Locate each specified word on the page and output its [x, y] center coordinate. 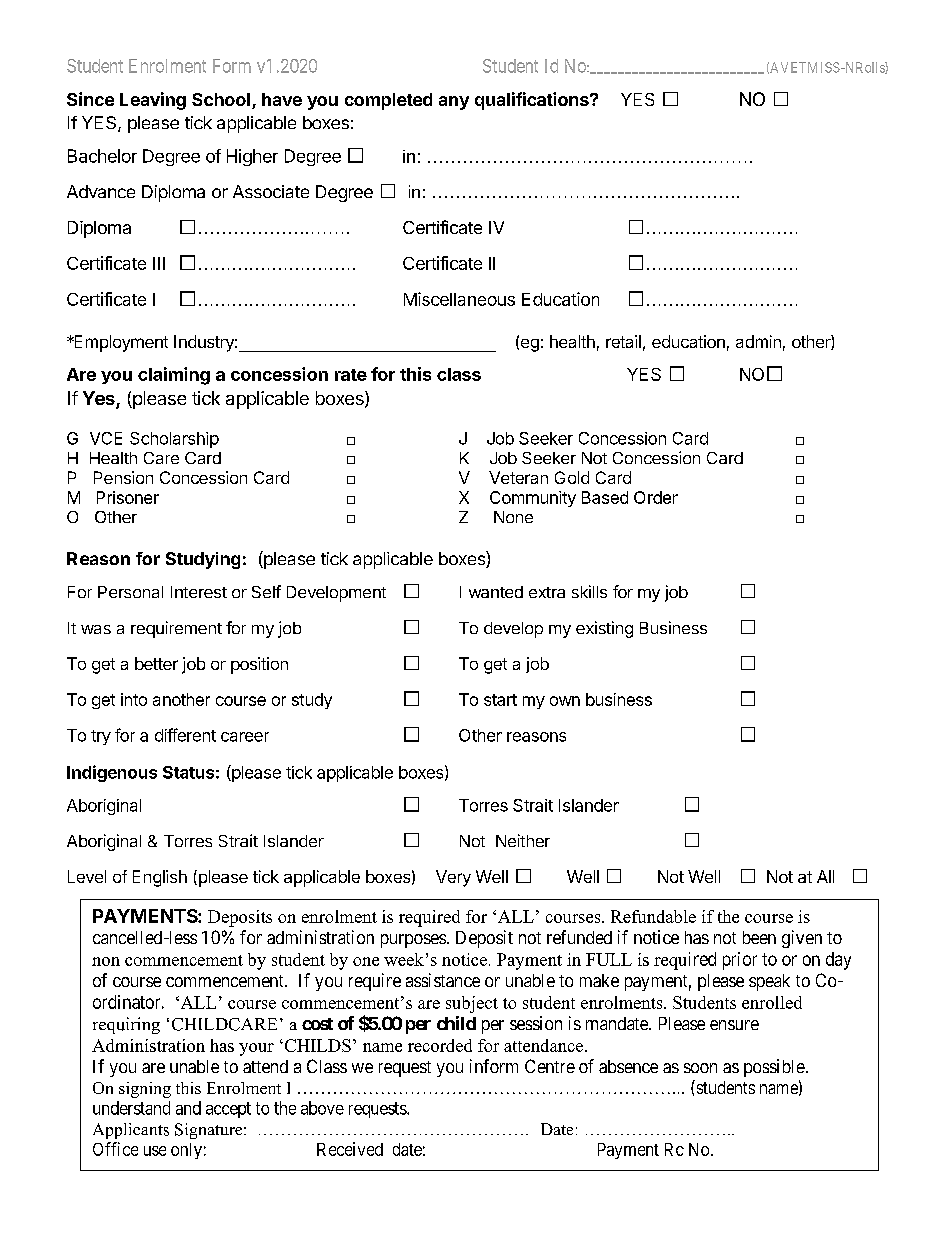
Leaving [153, 101]
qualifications [533, 101]
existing [604, 629]
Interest [199, 592]
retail [623, 341]
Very [453, 878]
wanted [496, 592]
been [759, 937]
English [160, 878]
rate [351, 375]
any [454, 103]
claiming [174, 376]
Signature [210, 1131]
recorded [440, 1045]
